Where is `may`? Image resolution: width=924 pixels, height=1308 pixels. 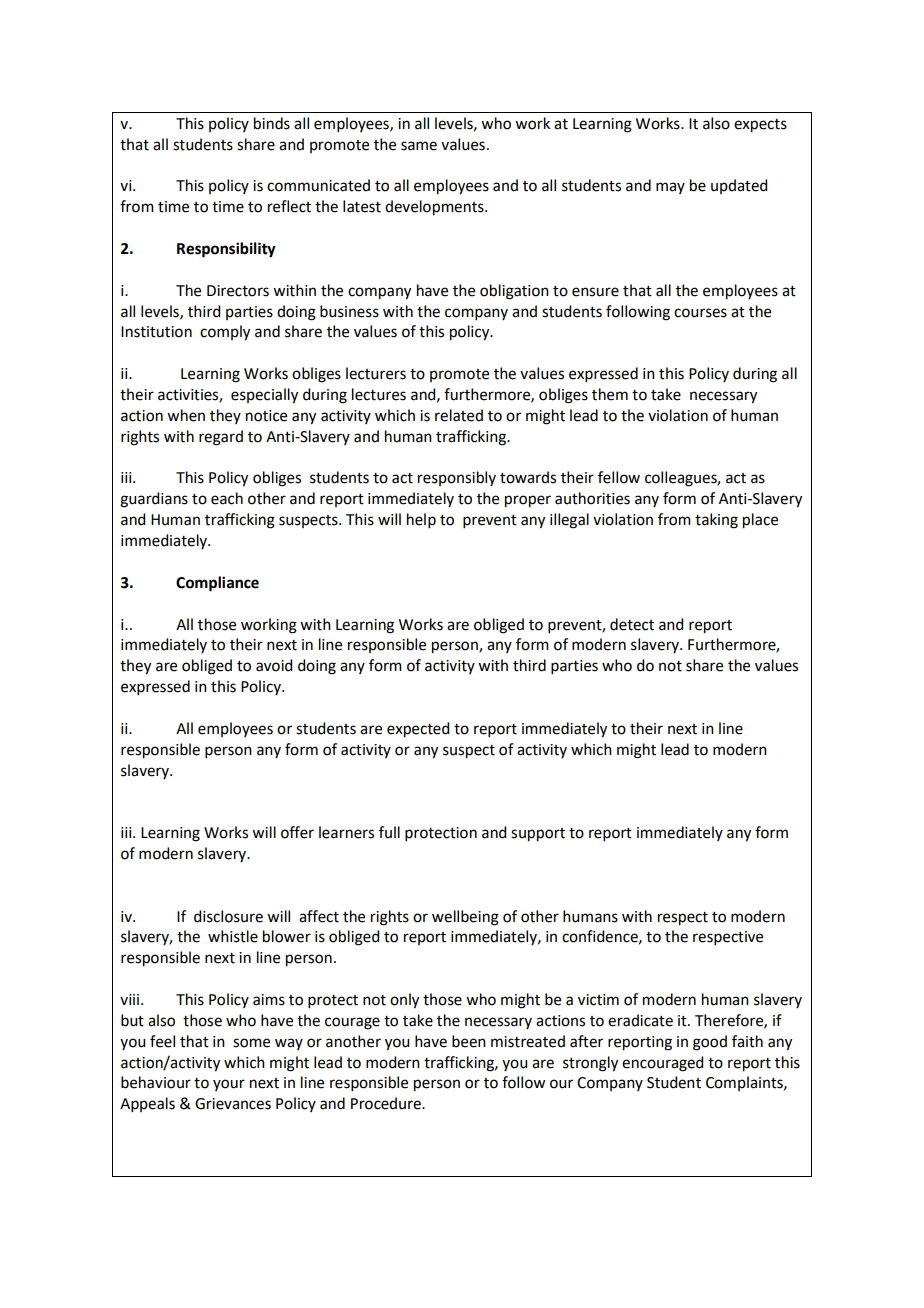
may is located at coordinates (670, 188).
